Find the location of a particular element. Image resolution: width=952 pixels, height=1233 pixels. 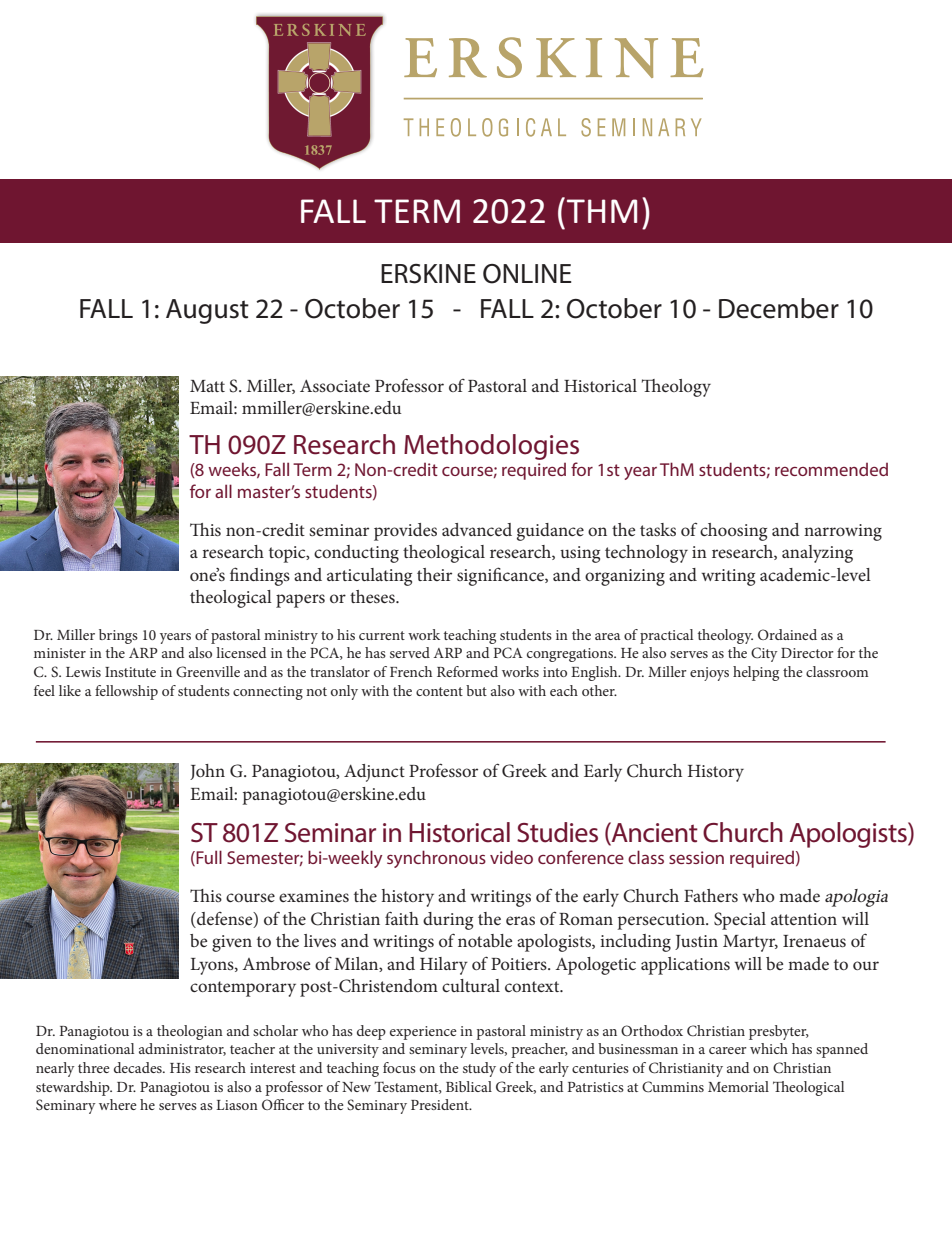

Memorial is located at coordinates (738, 1086).
